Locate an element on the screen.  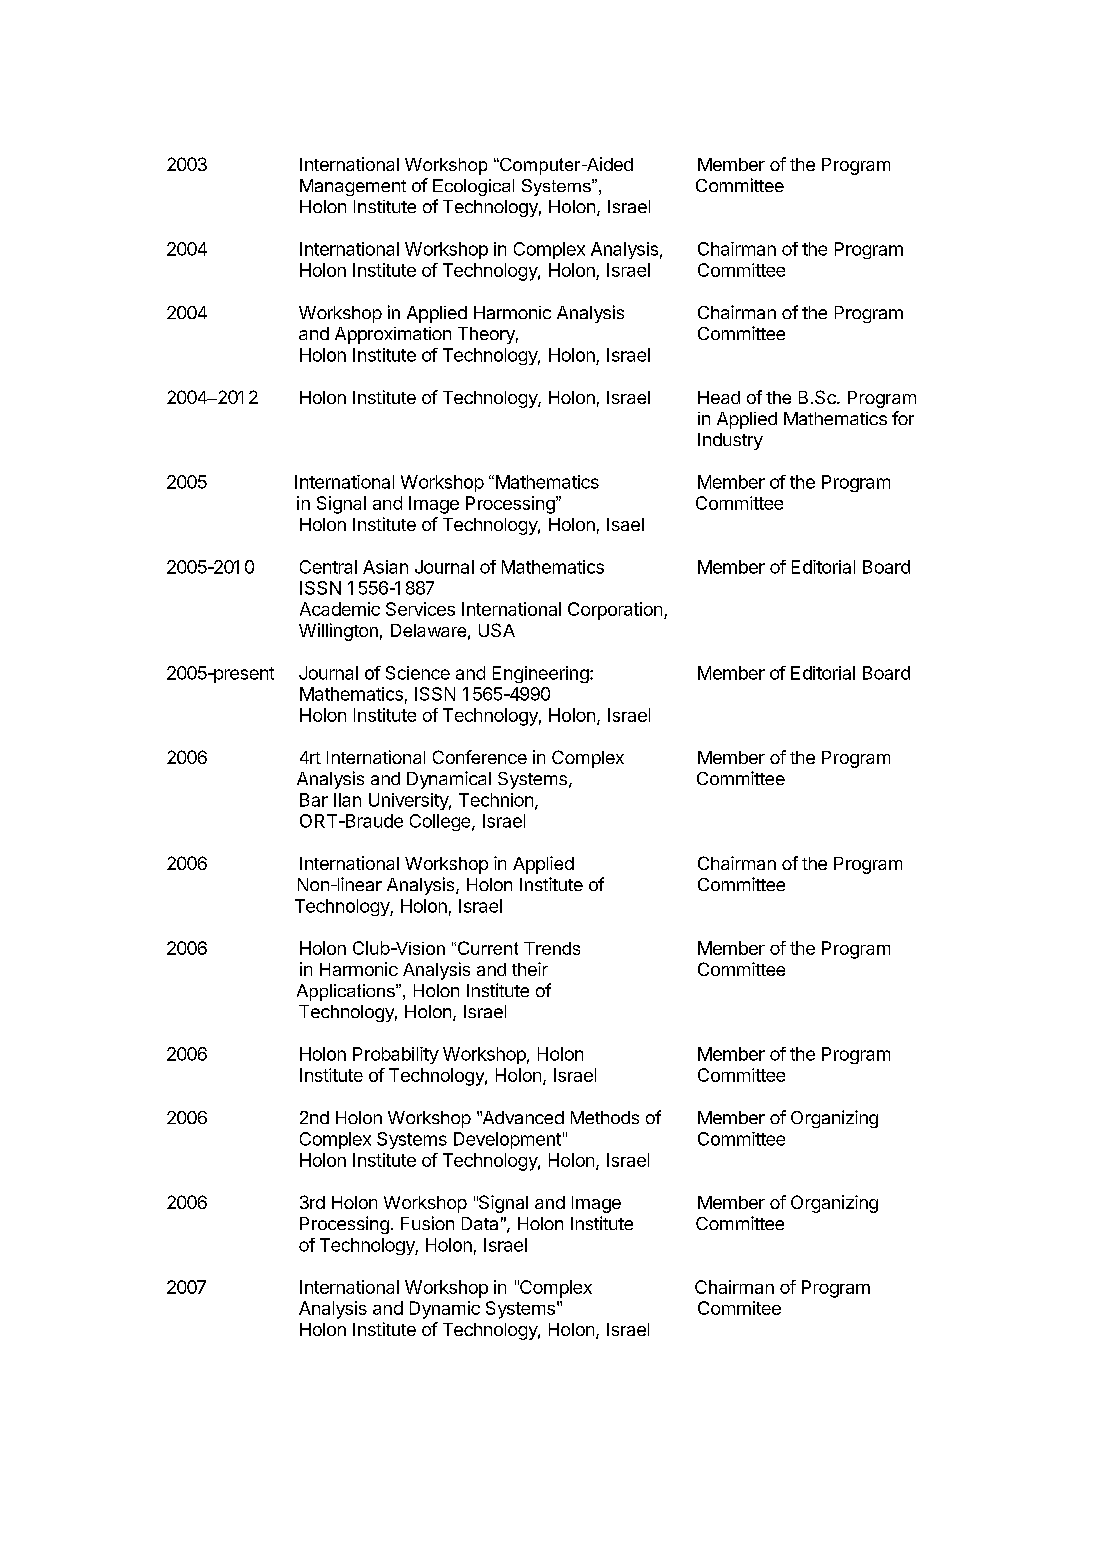
Head is located at coordinates (719, 397).
